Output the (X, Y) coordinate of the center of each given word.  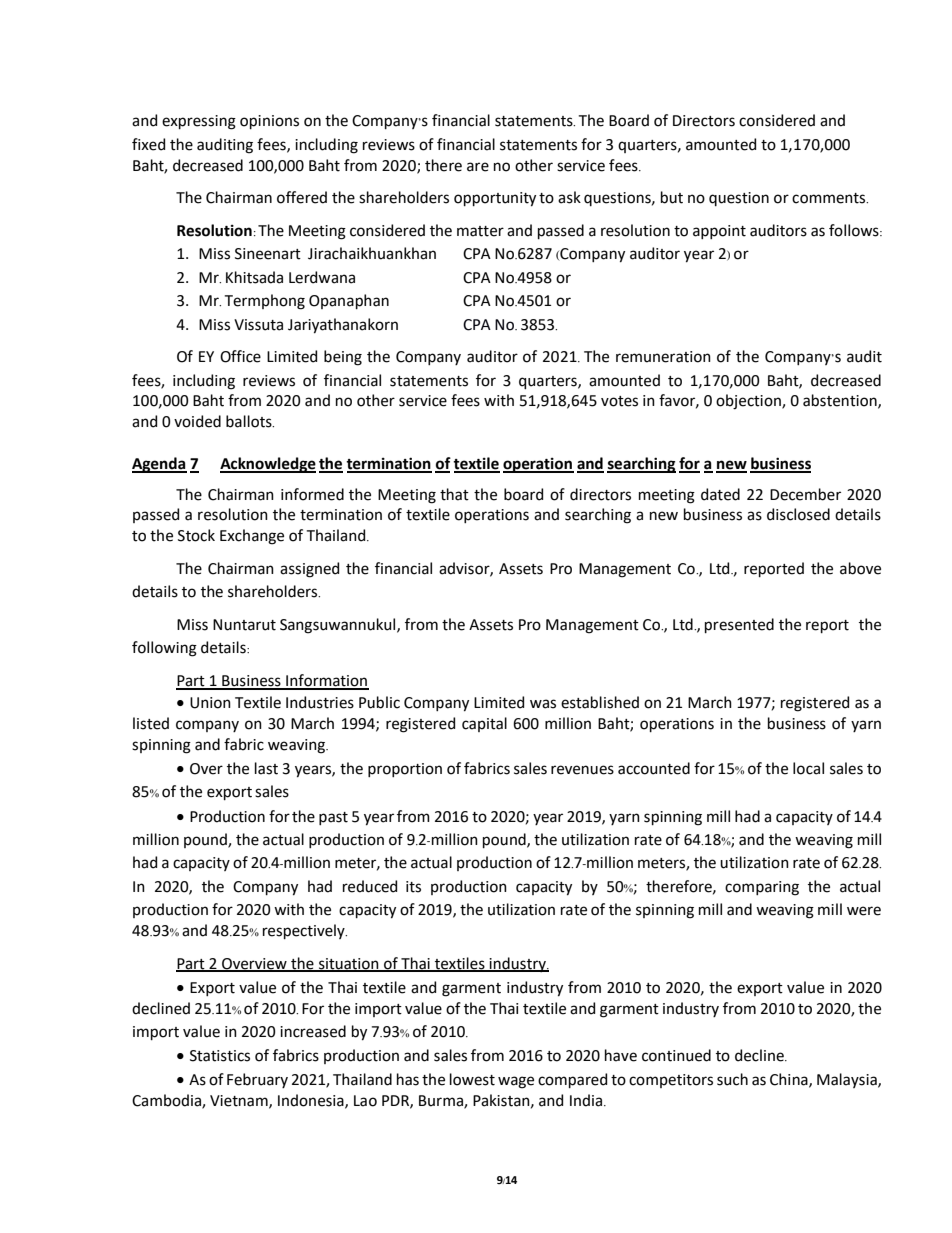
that (454, 494)
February (257, 1080)
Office (240, 356)
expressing (199, 122)
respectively (305, 931)
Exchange (252, 537)
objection (749, 402)
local (808, 768)
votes (619, 401)
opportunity (495, 199)
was (543, 704)
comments (830, 198)
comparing (762, 888)
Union (210, 703)
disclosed (798, 514)
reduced (370, 886)
